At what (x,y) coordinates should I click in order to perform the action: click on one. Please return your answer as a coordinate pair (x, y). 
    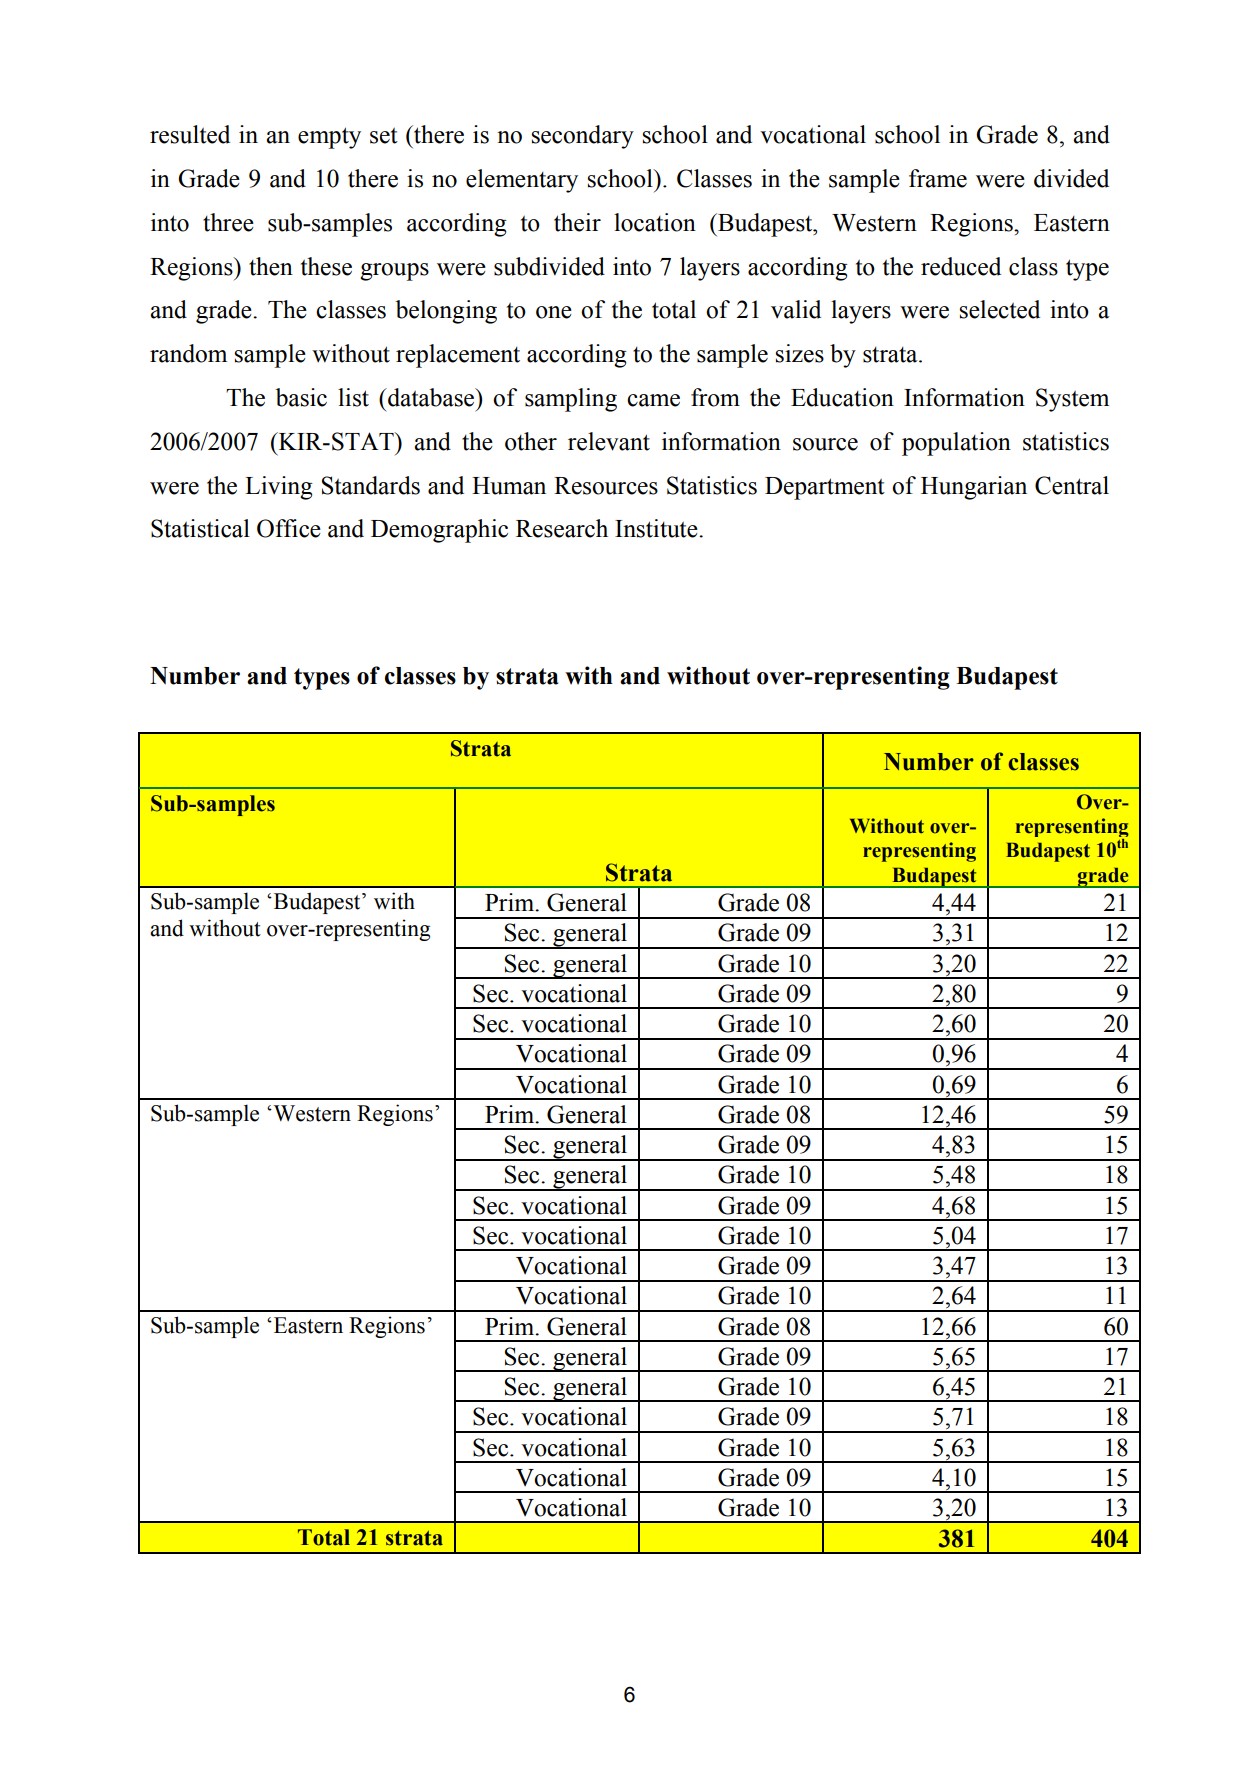
    Looking at the image, I should click on (554, 312).
